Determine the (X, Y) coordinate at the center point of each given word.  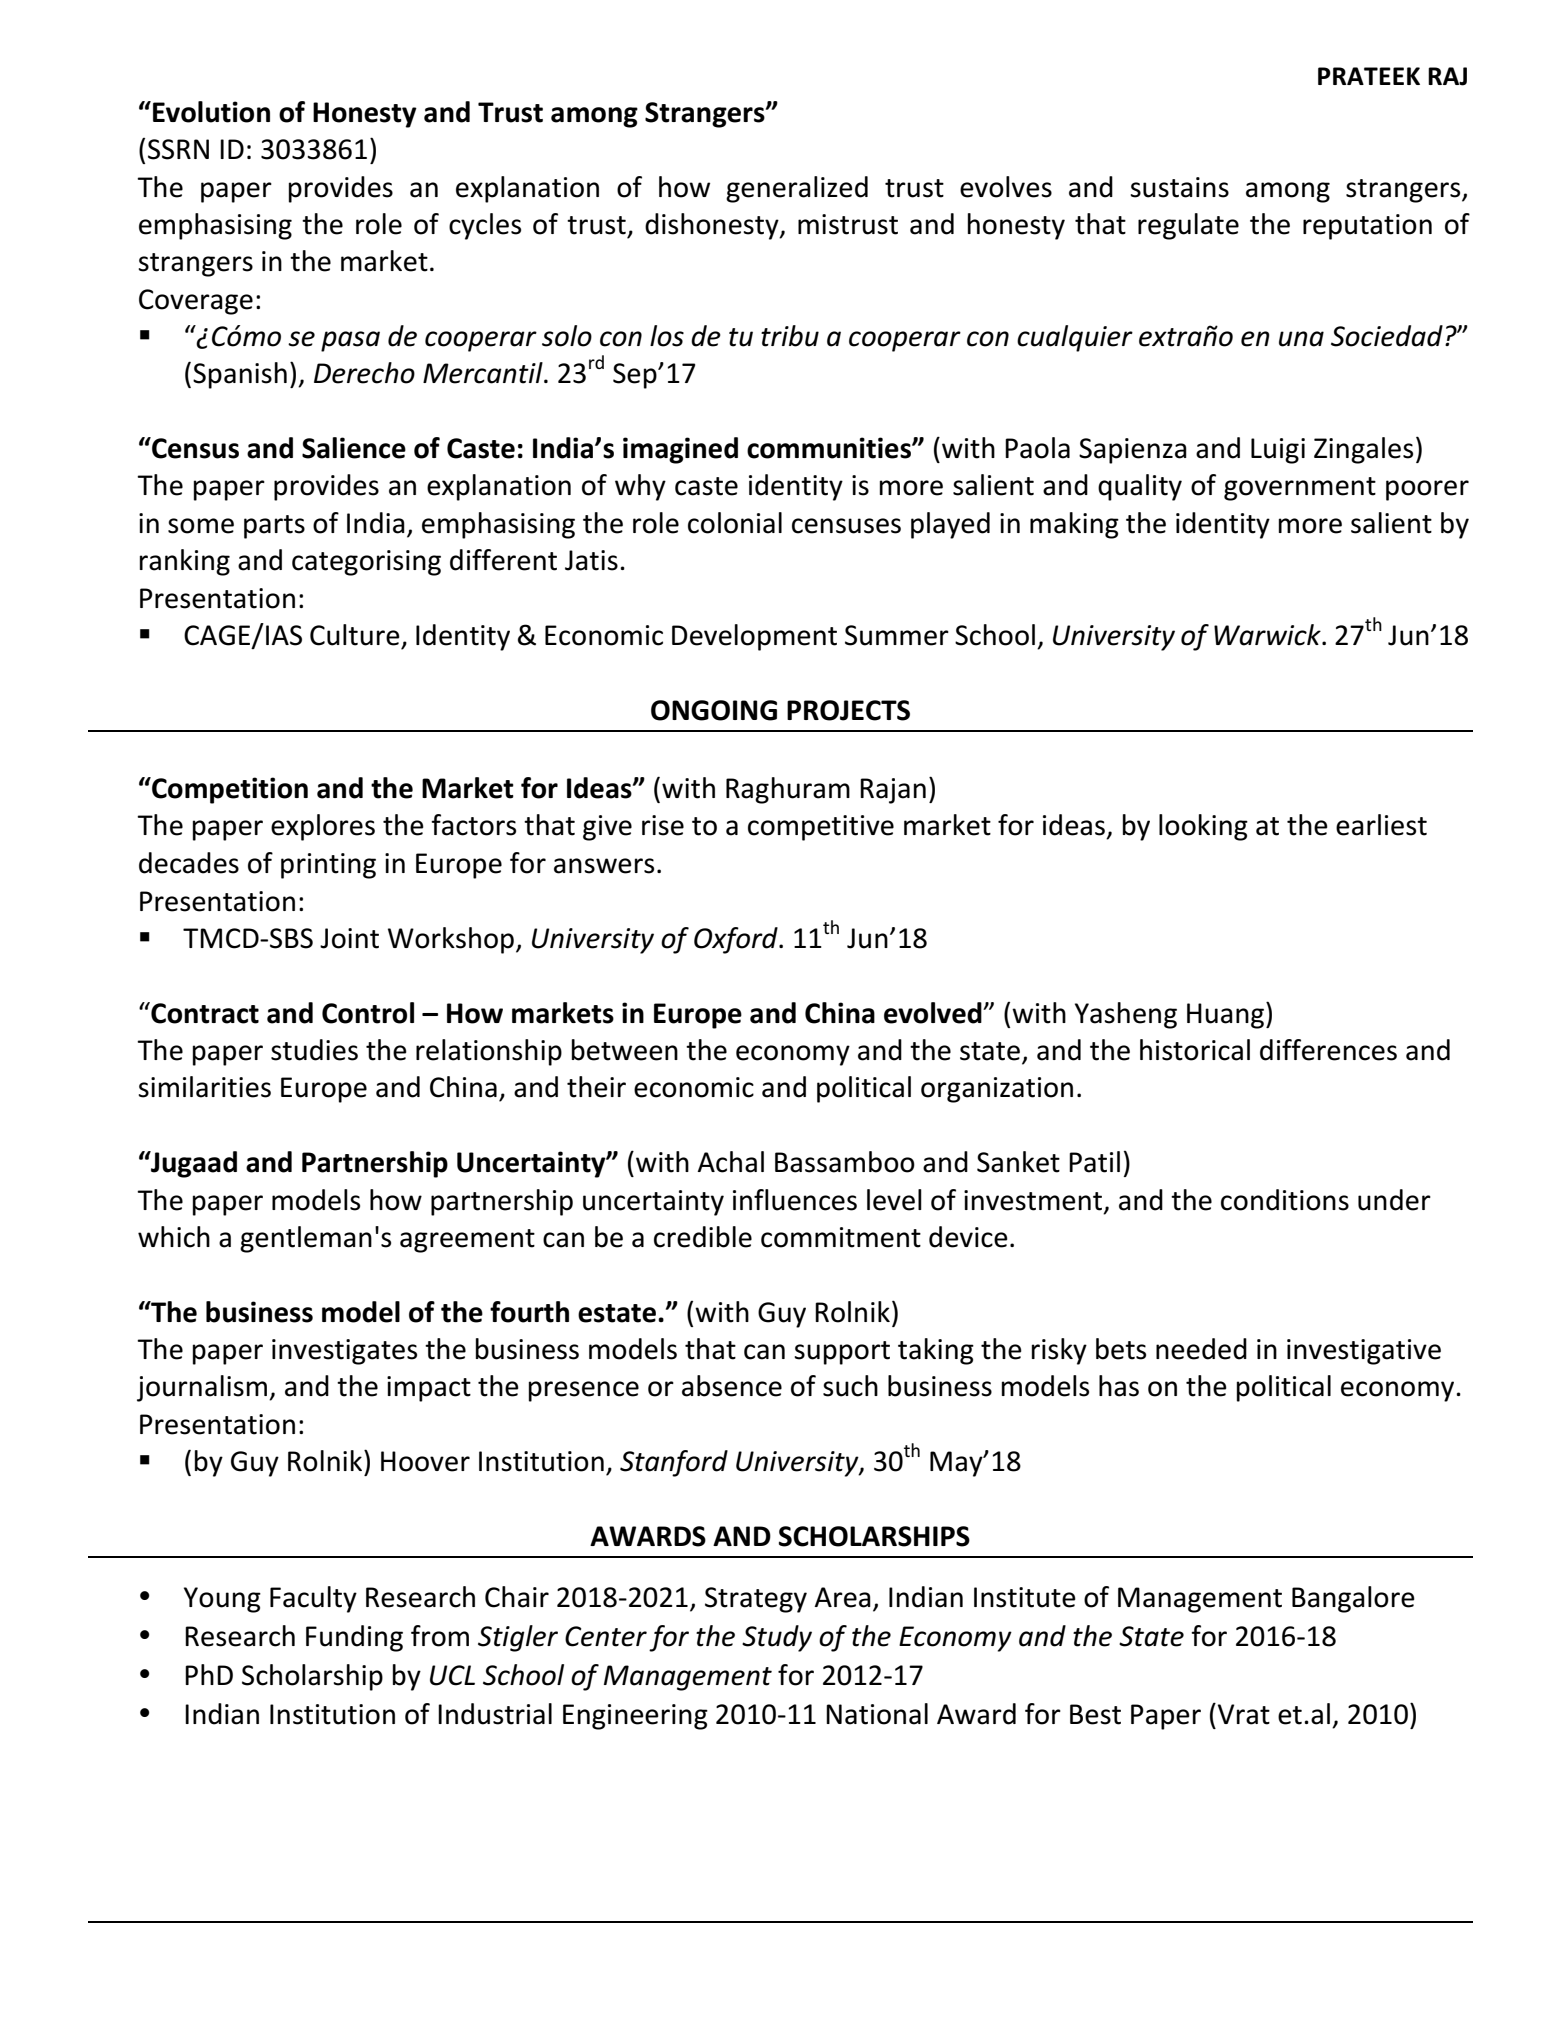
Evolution (211, 112)
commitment (841, 1237)
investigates (344, 1352)
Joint (349, 938)
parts (274, 527)
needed (1201, 1349)
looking (1203, 827)
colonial (735, 523)
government (1300, 489)
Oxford (737, 940)
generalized (797, 189)
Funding (354, 1638)
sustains (1179, 187)
